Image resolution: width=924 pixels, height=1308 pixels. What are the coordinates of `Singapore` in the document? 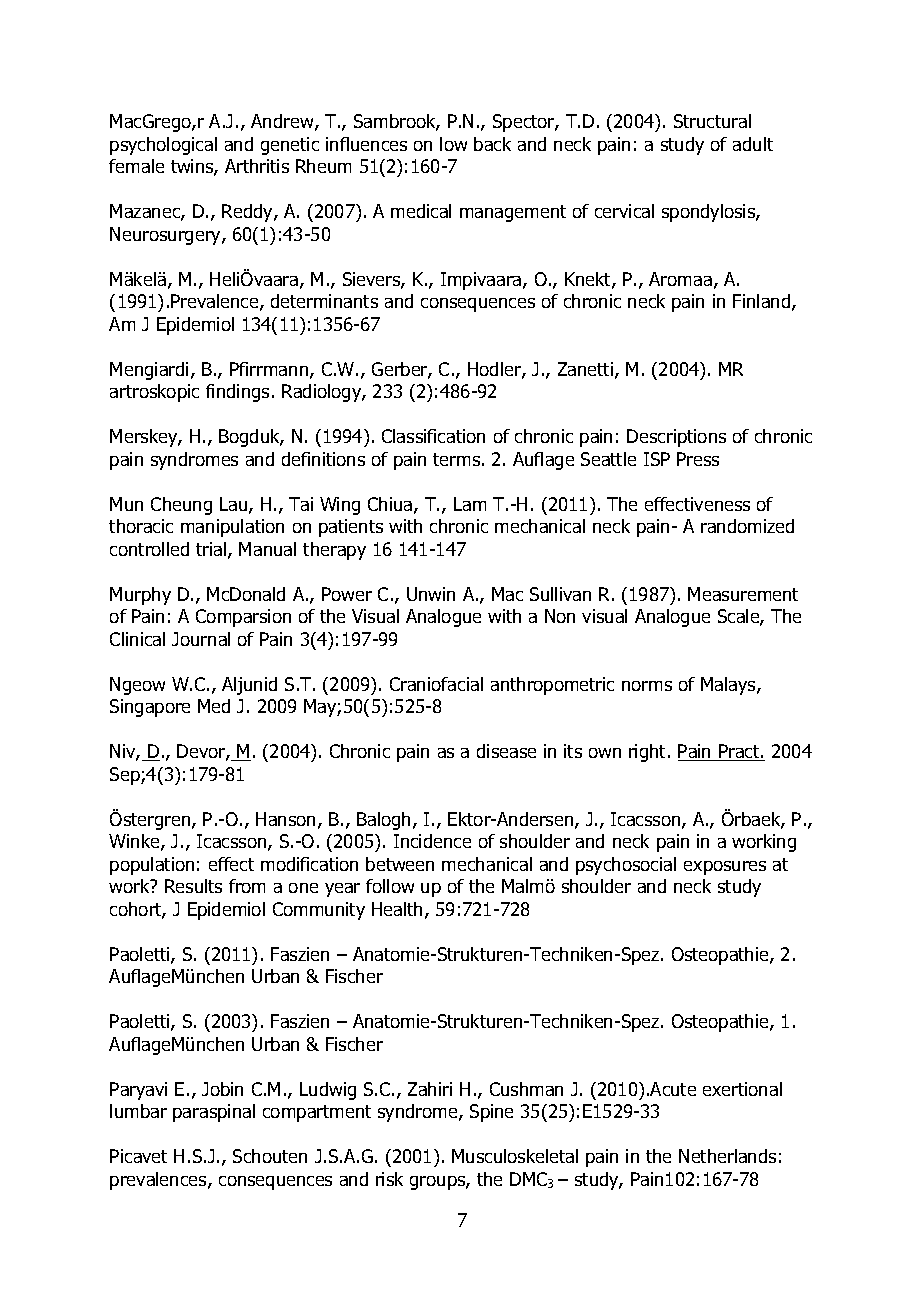 It's located at (150, 708).
